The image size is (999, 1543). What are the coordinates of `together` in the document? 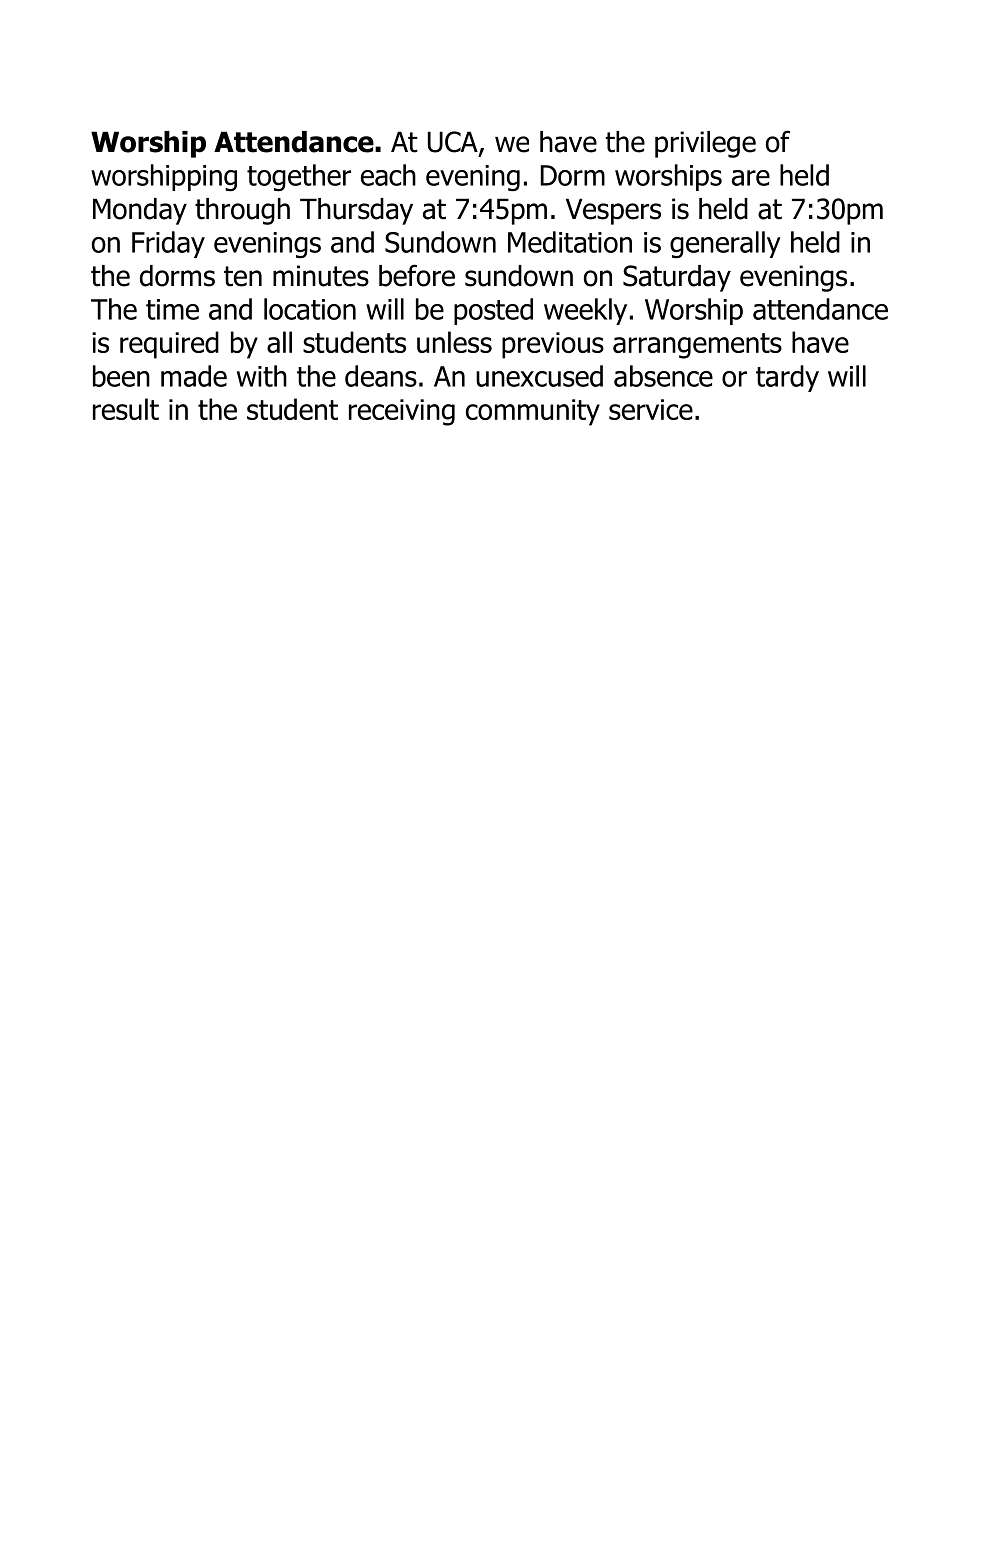 It's located at (299, 178).
